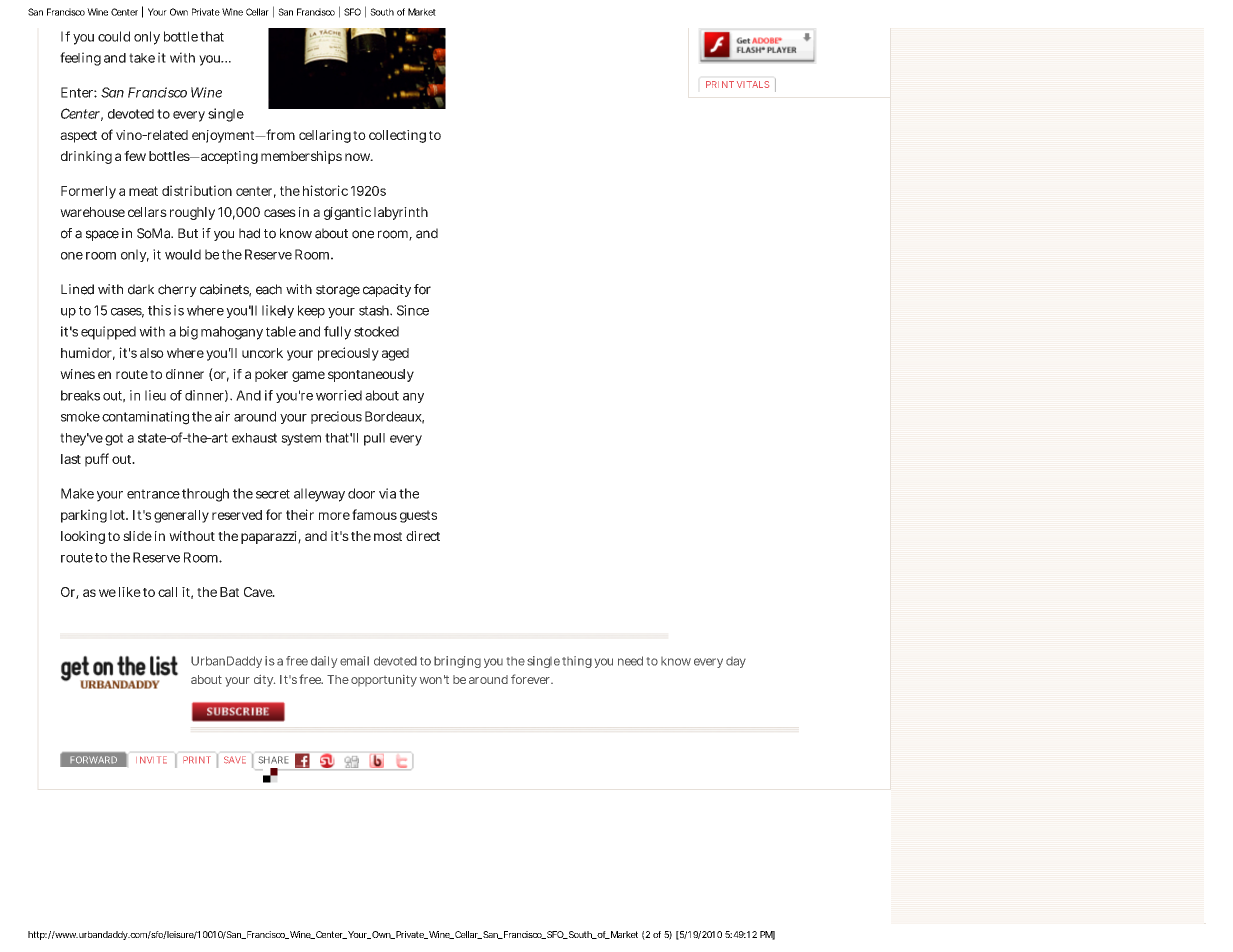 The height and width of the image is (952, 1233). I want to click on Bordeaux, so click(394, 417).
